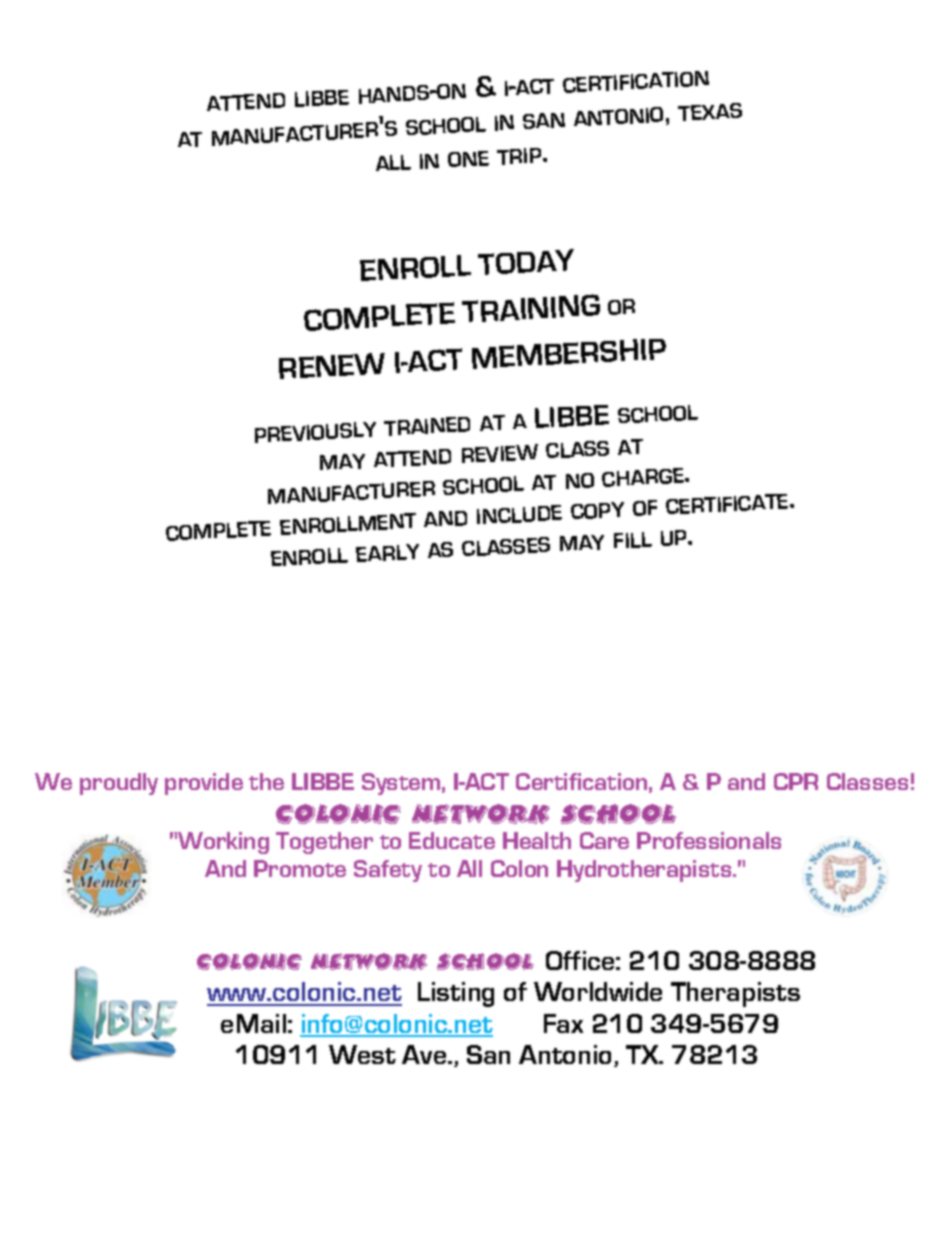 The height and width of the page is (1233, 952). What do you see at coordinates (300, 868) in the page?
I see `Promote` at bounding box center [300, 868].
